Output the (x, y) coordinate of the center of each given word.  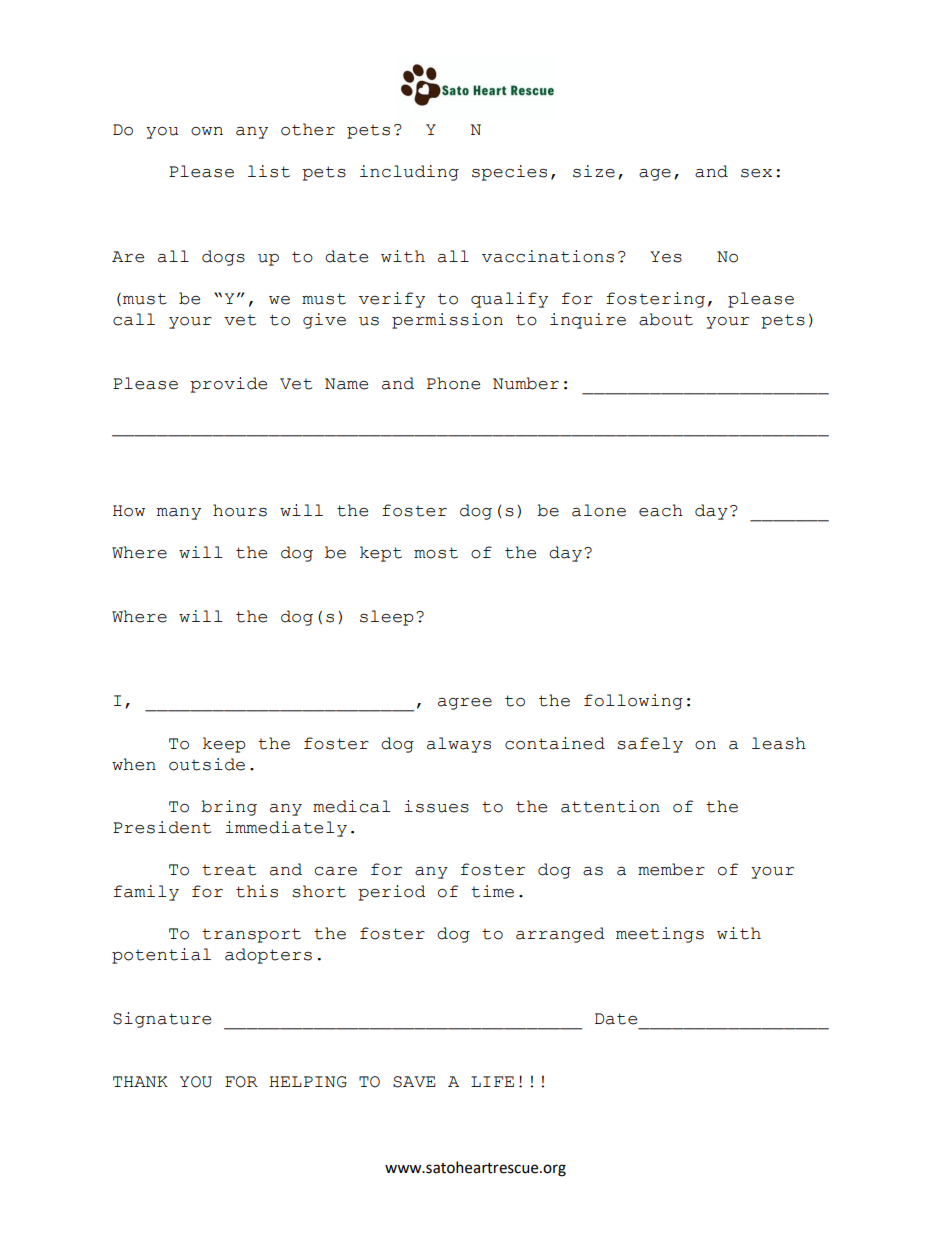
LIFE (492, 1081)
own (207, 131)
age (655, 175)
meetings (660, 935)
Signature (162, 1020)
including (409, 173)
